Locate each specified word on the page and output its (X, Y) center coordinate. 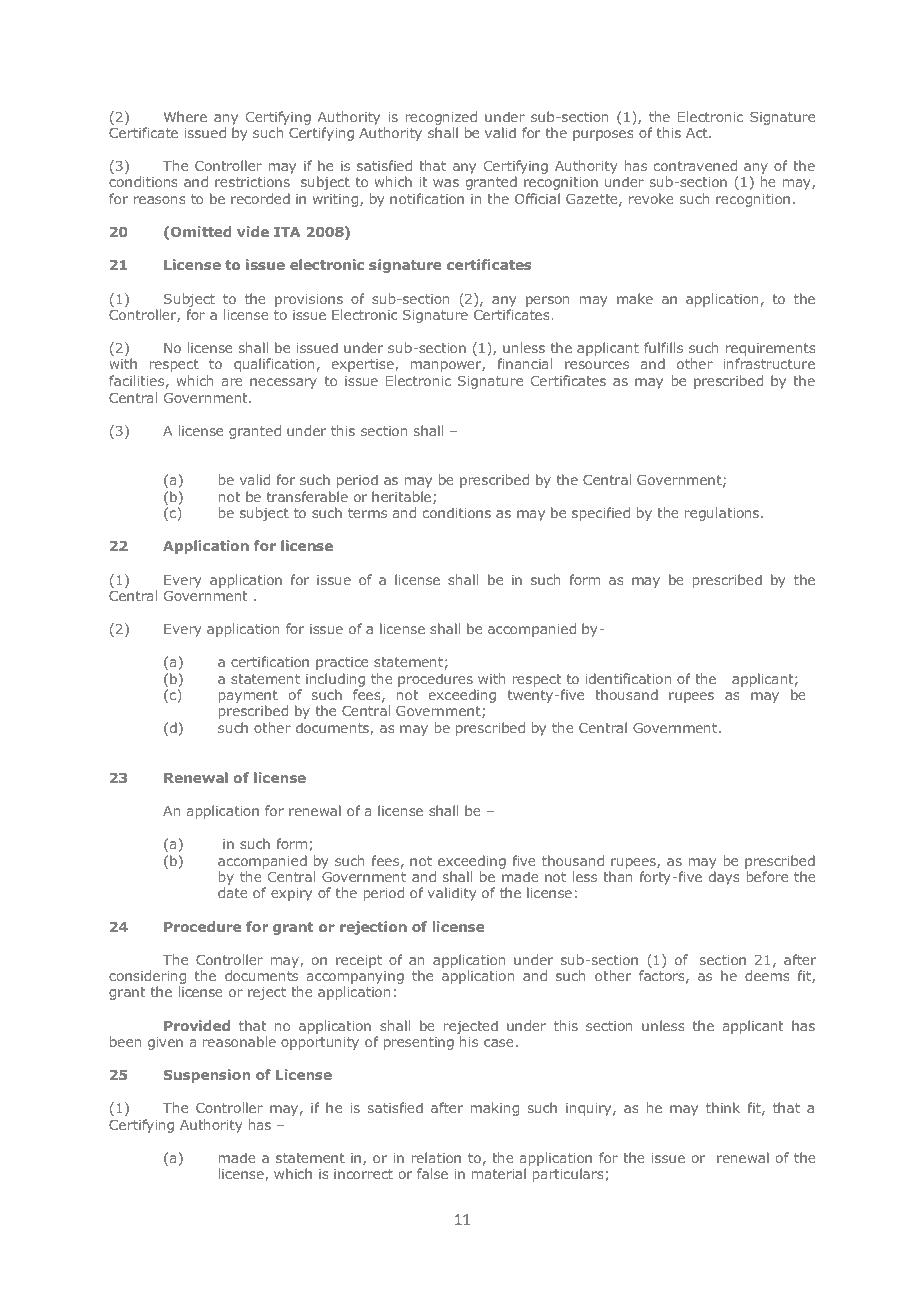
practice (342, 663)
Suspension (207, 1076)
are (232, 382)
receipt (359, 961)
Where (185, 116)
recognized (441, 118)
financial (524, 363)
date (233, 892)
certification (270, 661)
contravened (695, 165)
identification (628, 678)
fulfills (663, 347)
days (724, 878)
